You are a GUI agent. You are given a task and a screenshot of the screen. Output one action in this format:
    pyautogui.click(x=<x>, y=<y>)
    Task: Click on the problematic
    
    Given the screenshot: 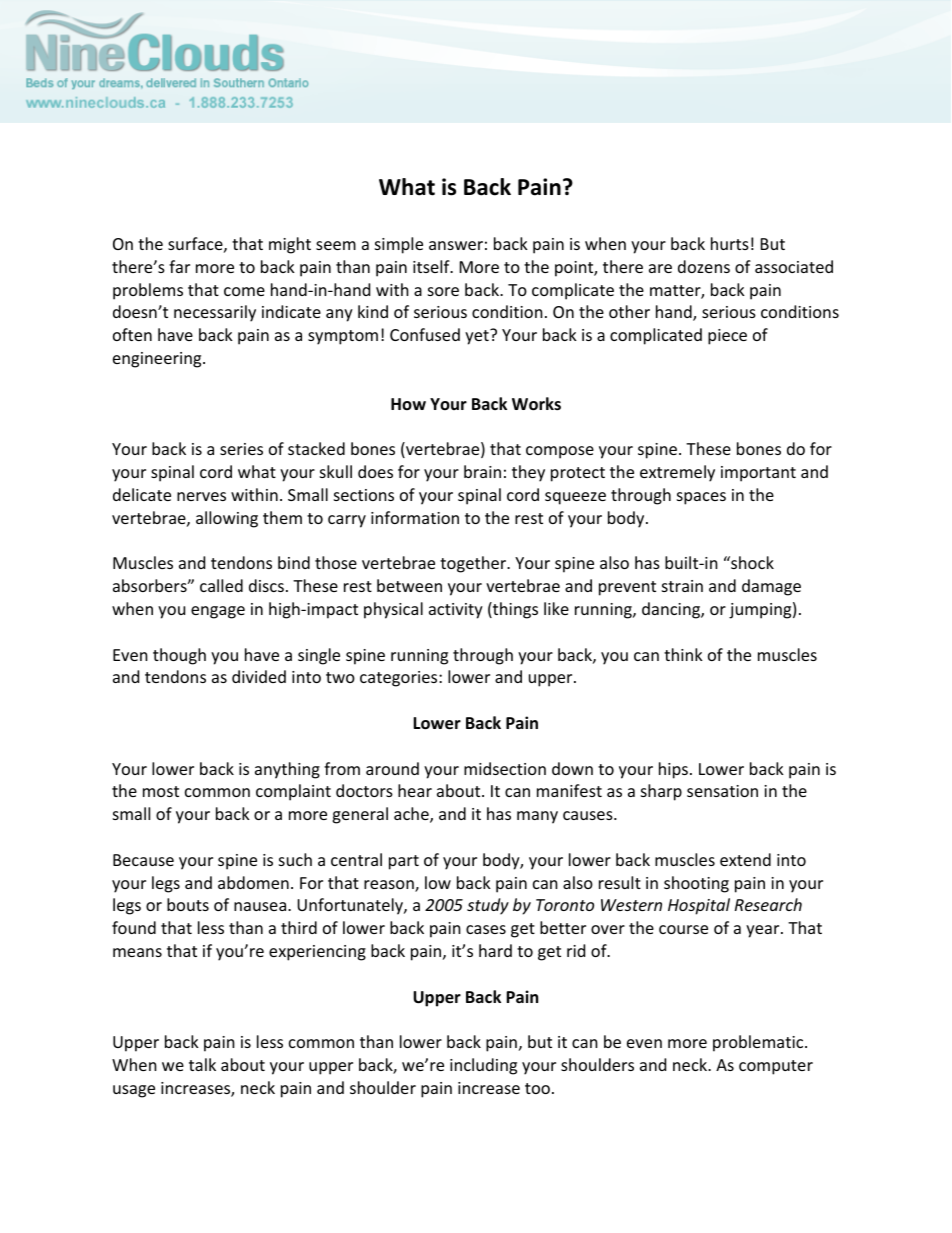 What is the action you would take?
    pyautogui.click(x=759, y=1043)
